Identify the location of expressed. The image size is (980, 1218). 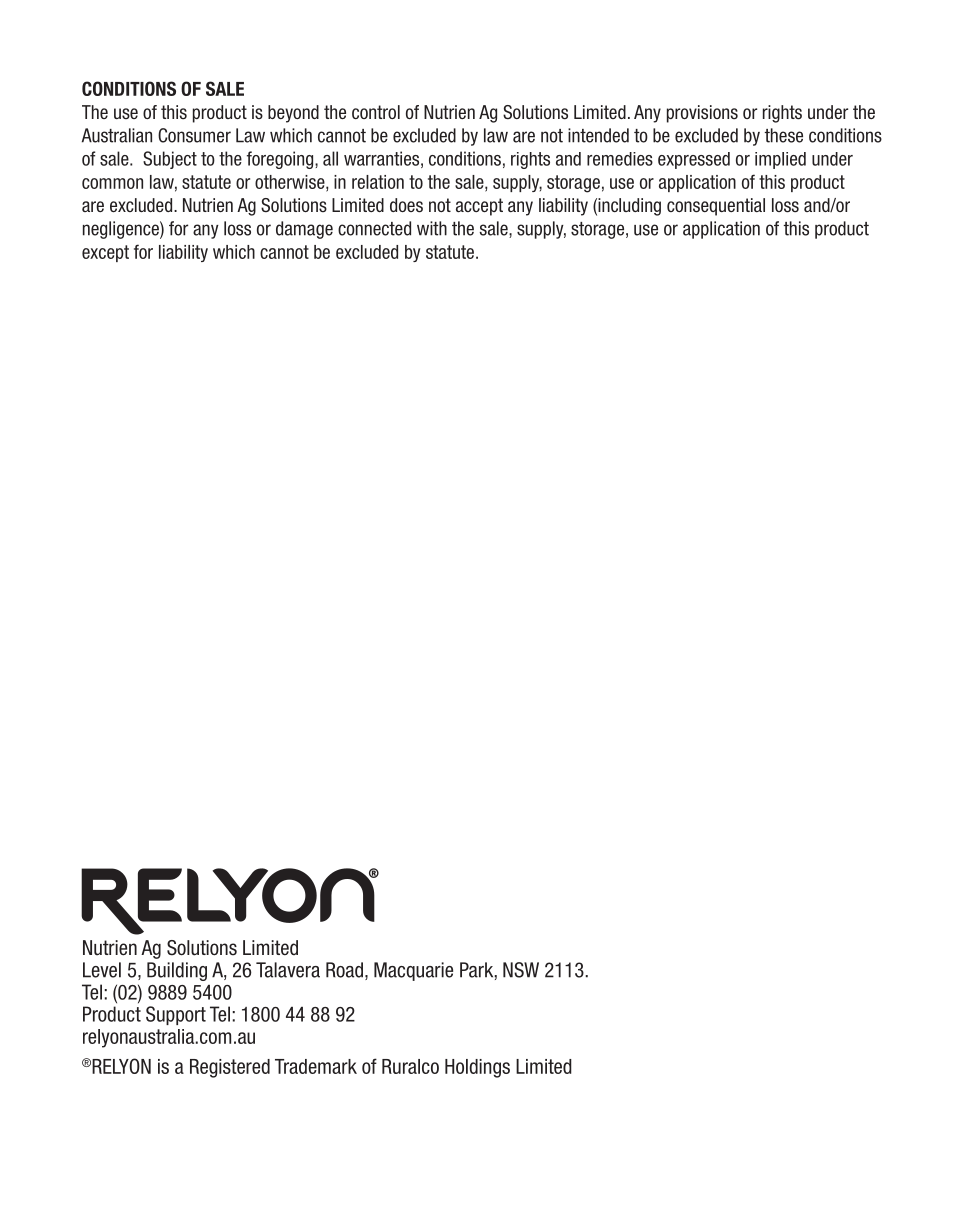
(694, 160).
